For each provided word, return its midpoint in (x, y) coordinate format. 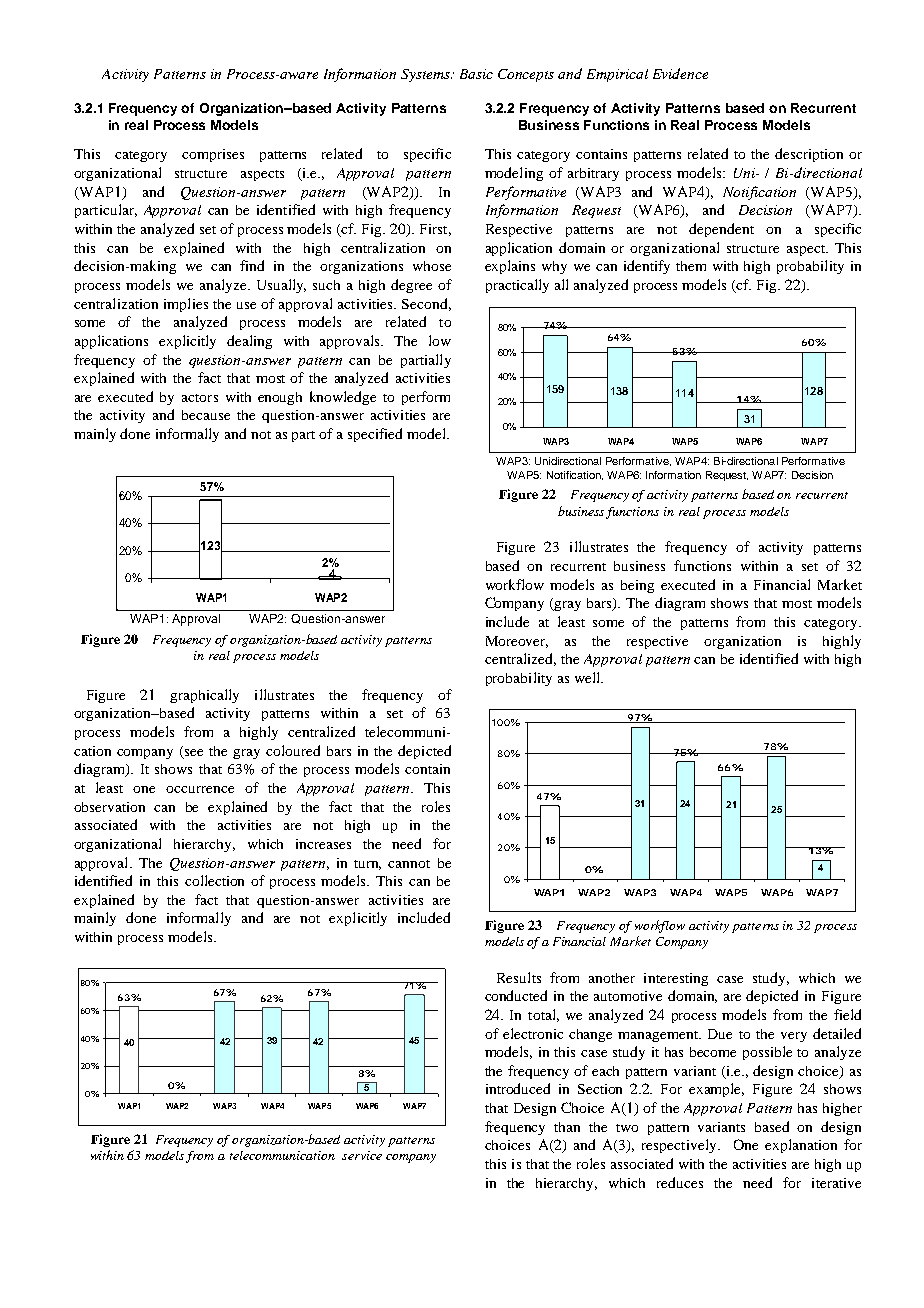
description (809, 155)
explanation (801, 1146)
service (362, 1155)
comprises (213, 155)
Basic (476, 74)
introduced (518, 1088)
